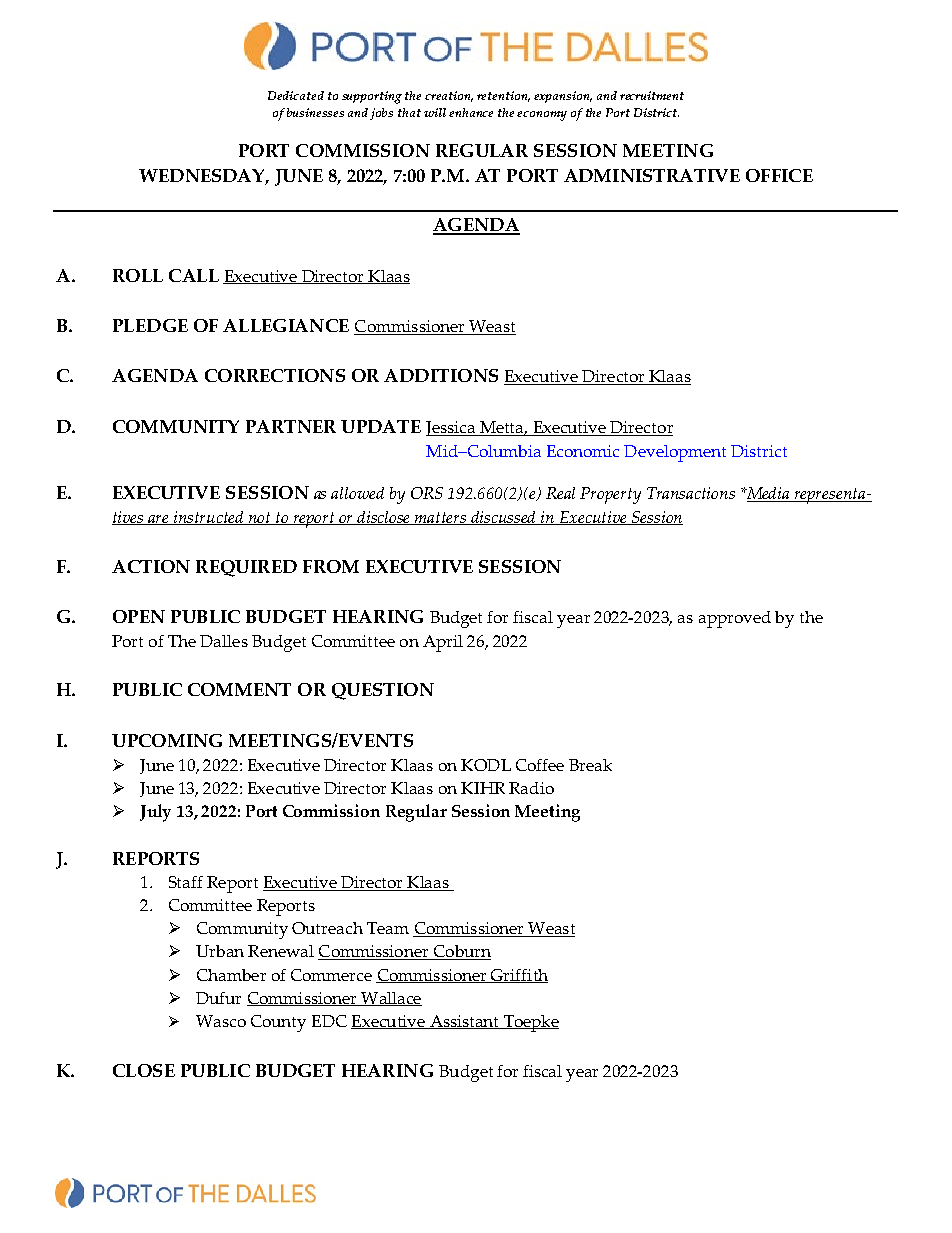 The image size is (952, 1233). I want to click on Griffith, so click(518, 976).
